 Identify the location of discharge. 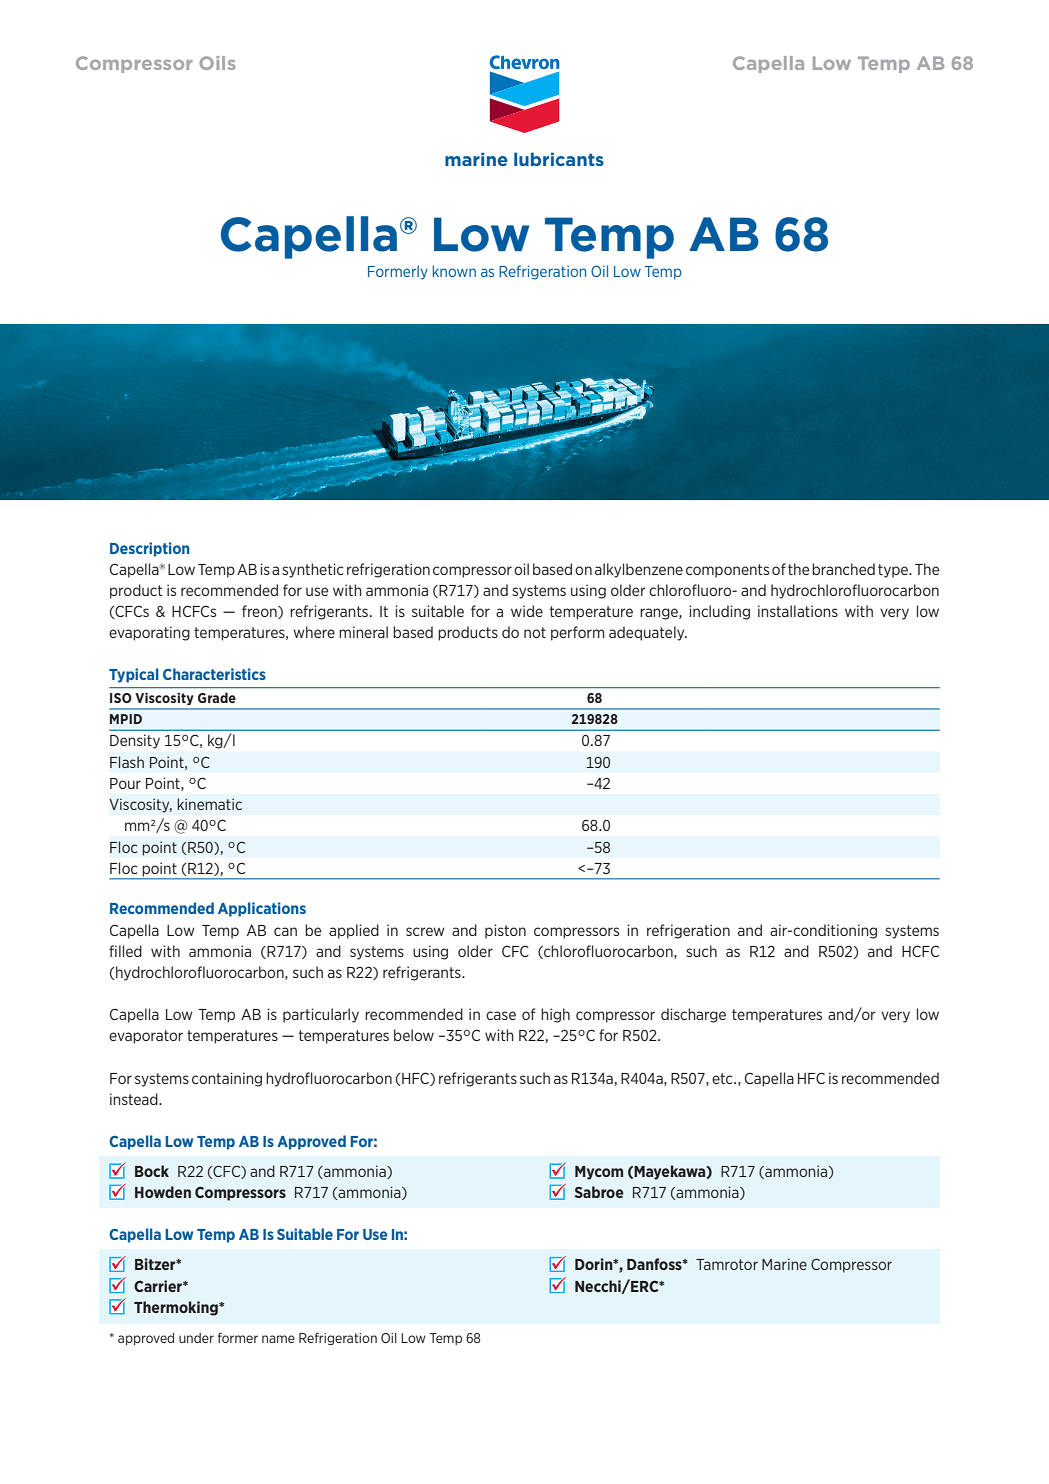
(693, 1015).
